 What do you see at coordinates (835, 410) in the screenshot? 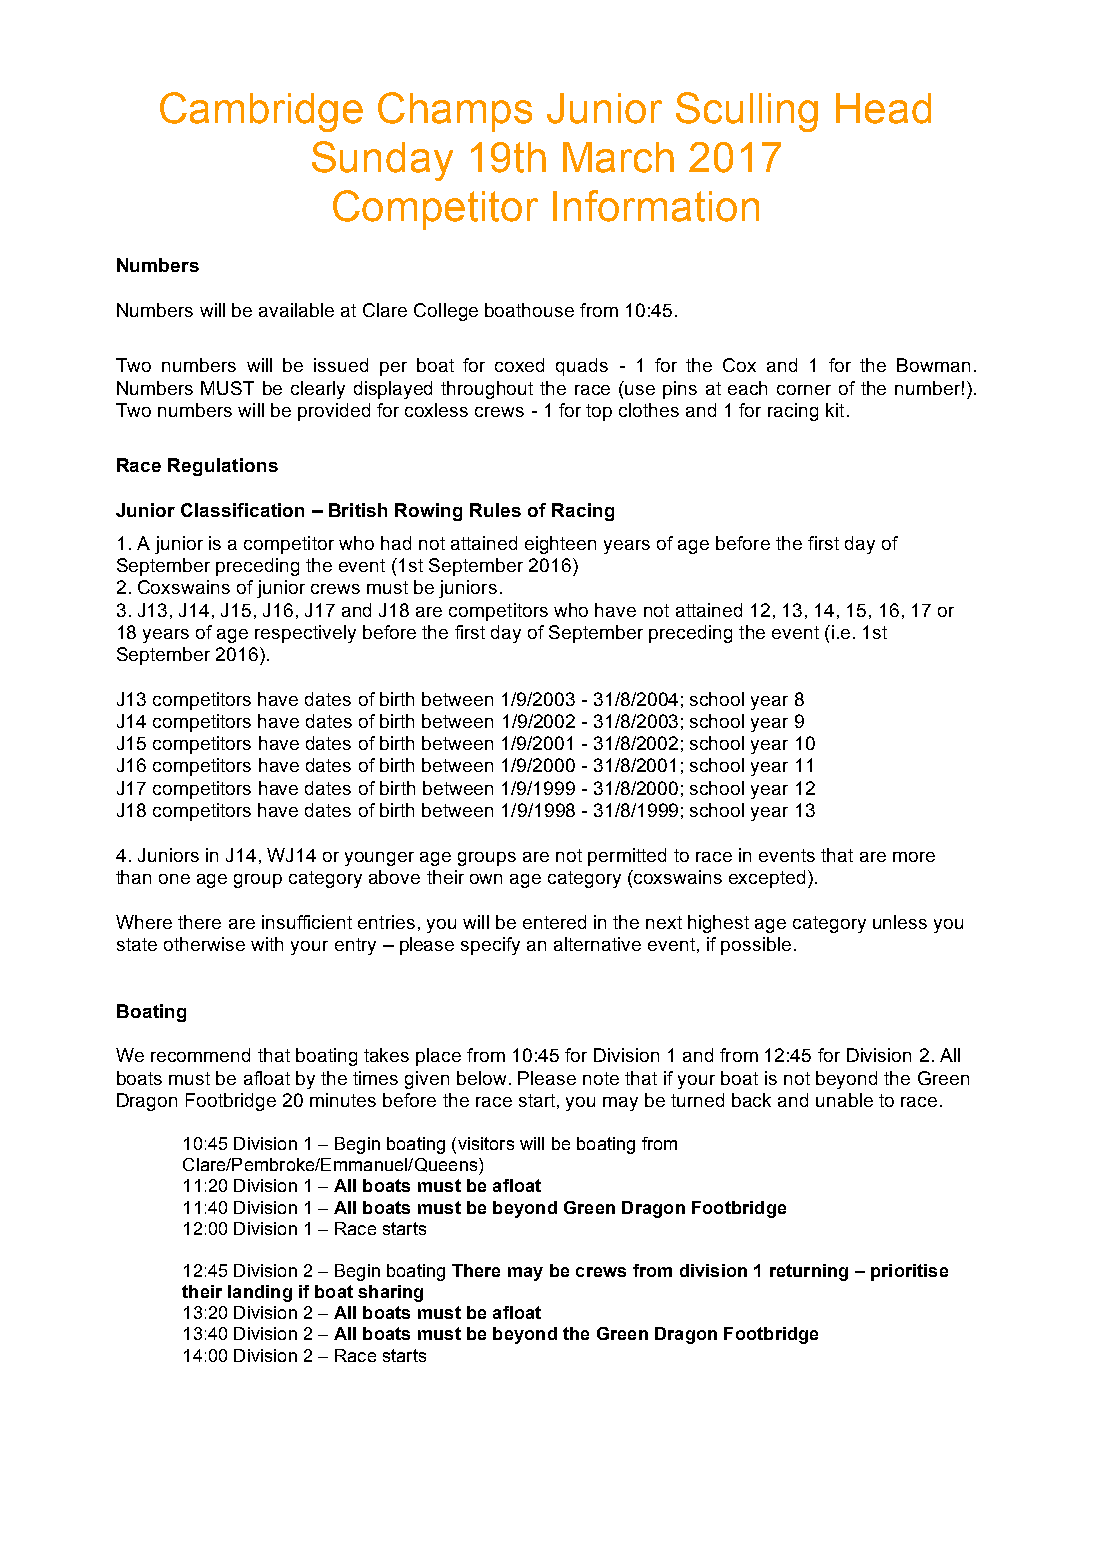
I see `kit` at bounding box center [835, 410].
